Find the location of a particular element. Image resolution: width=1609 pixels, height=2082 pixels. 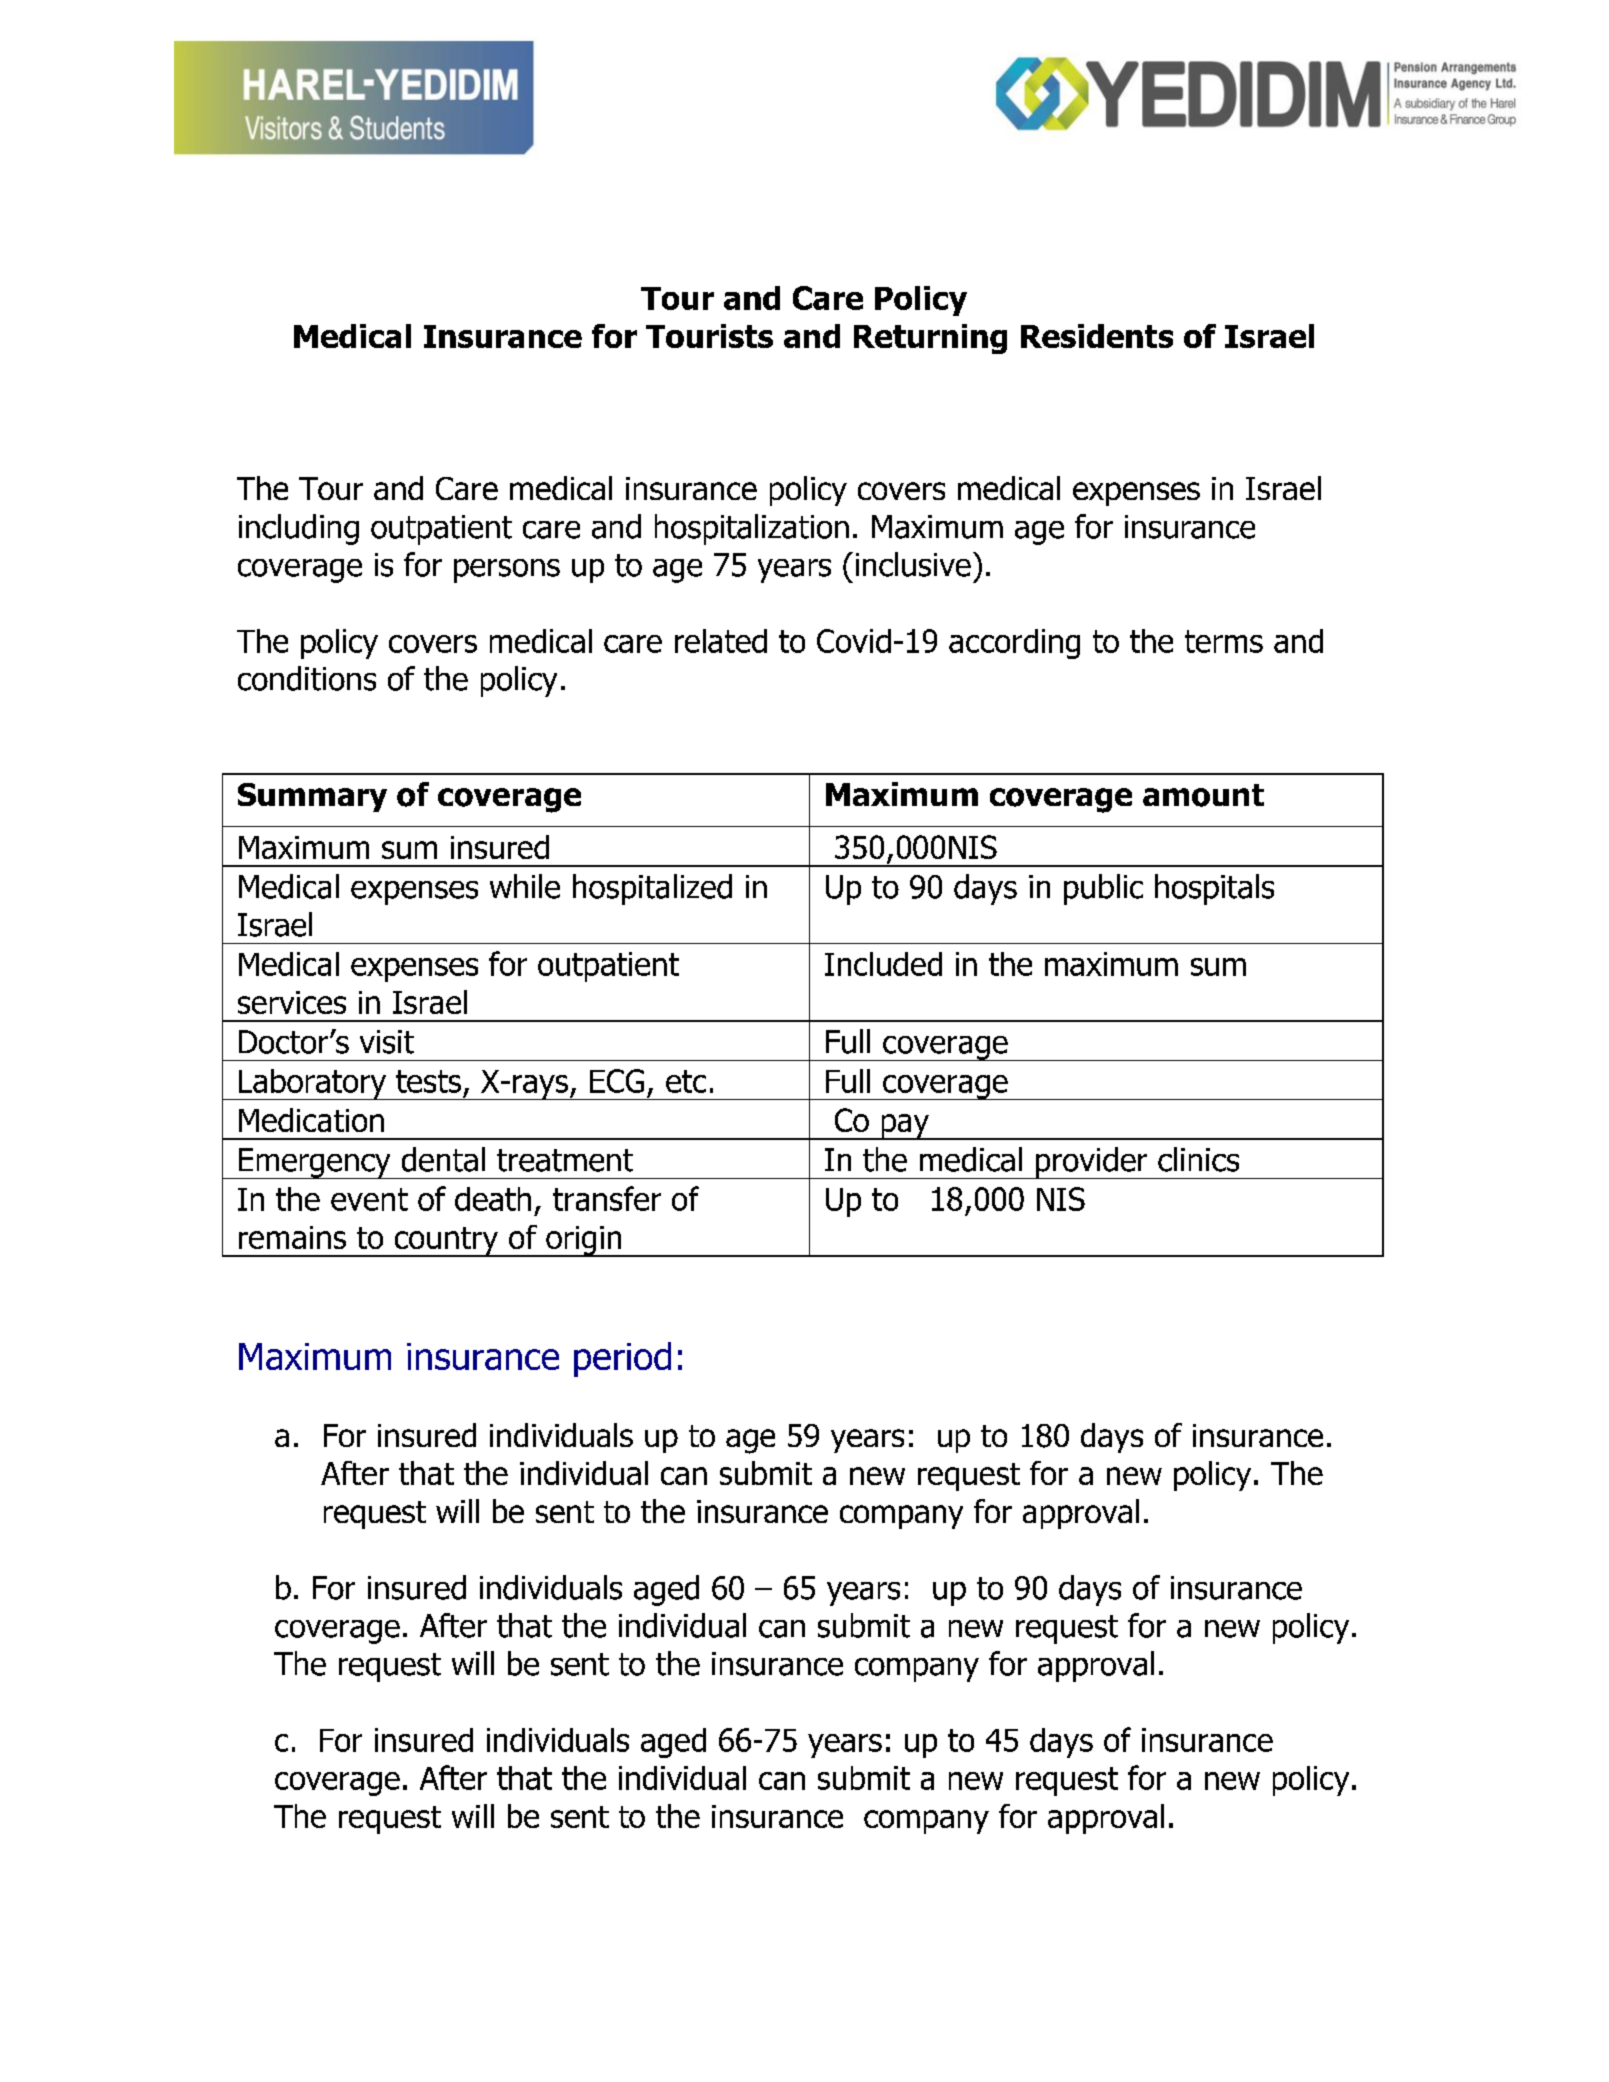

period is located at coordinates (622, 1359).
